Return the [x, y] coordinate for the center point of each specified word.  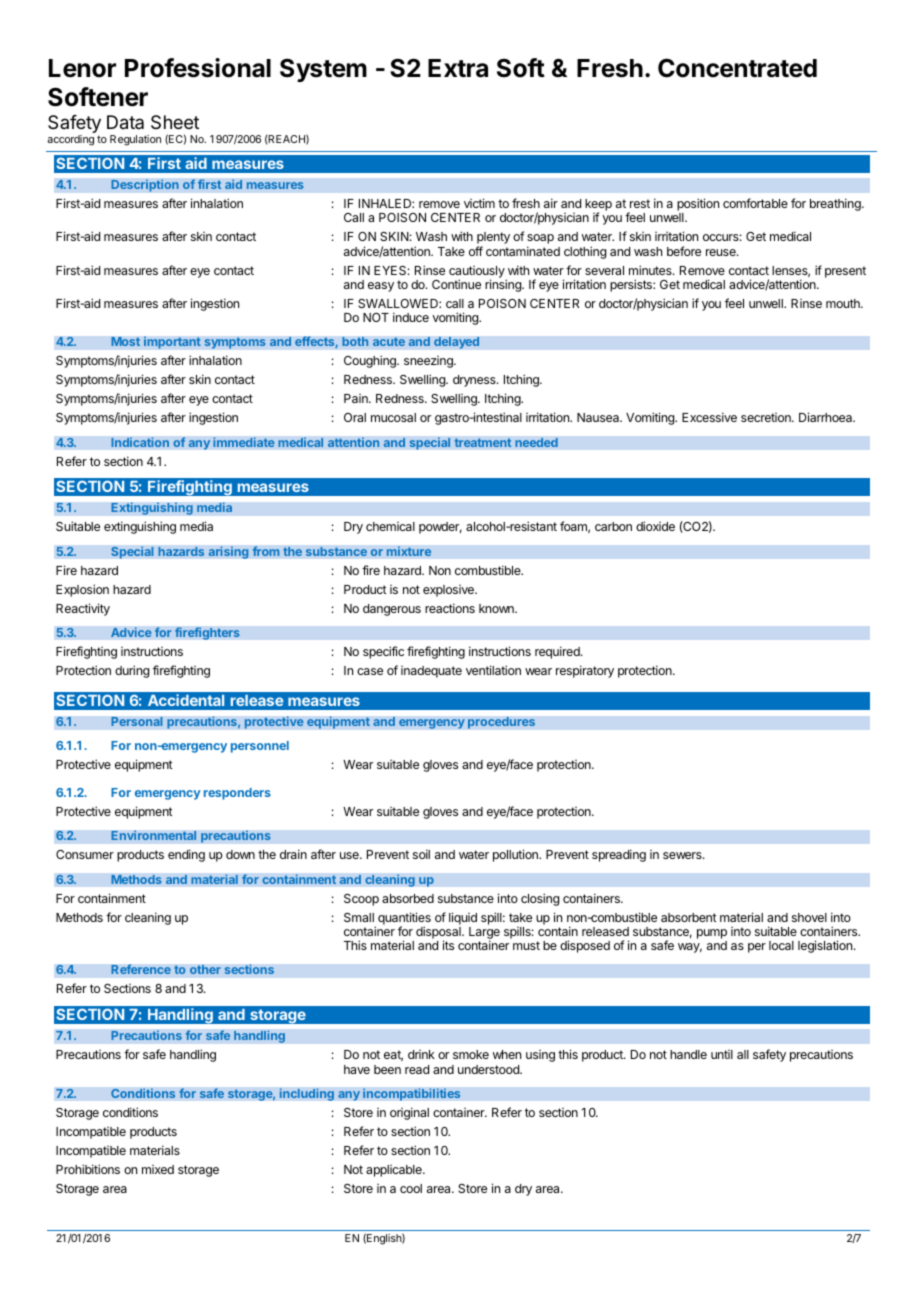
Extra [458, 68]
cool [411, 1188]
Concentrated [737, 68]
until [722, 1054]
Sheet [175, 122]
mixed [158, 1169]
